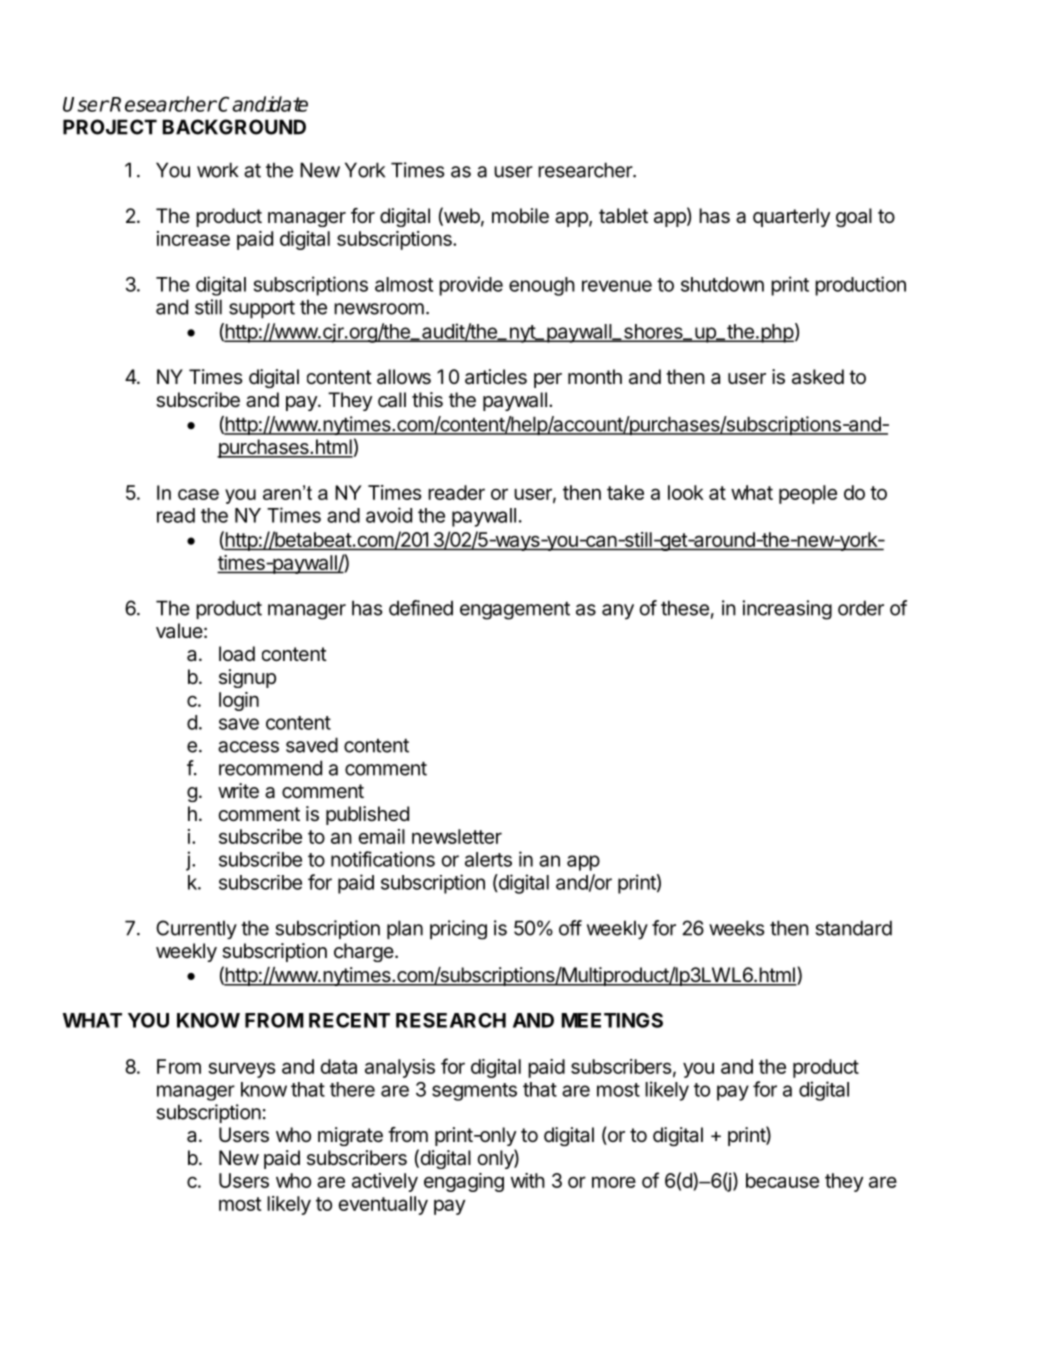 The width and height of the screenshot is (1057, 1368). Describe the element at coordinates (198, 494) in the screenshot. I see `case` at that location.
